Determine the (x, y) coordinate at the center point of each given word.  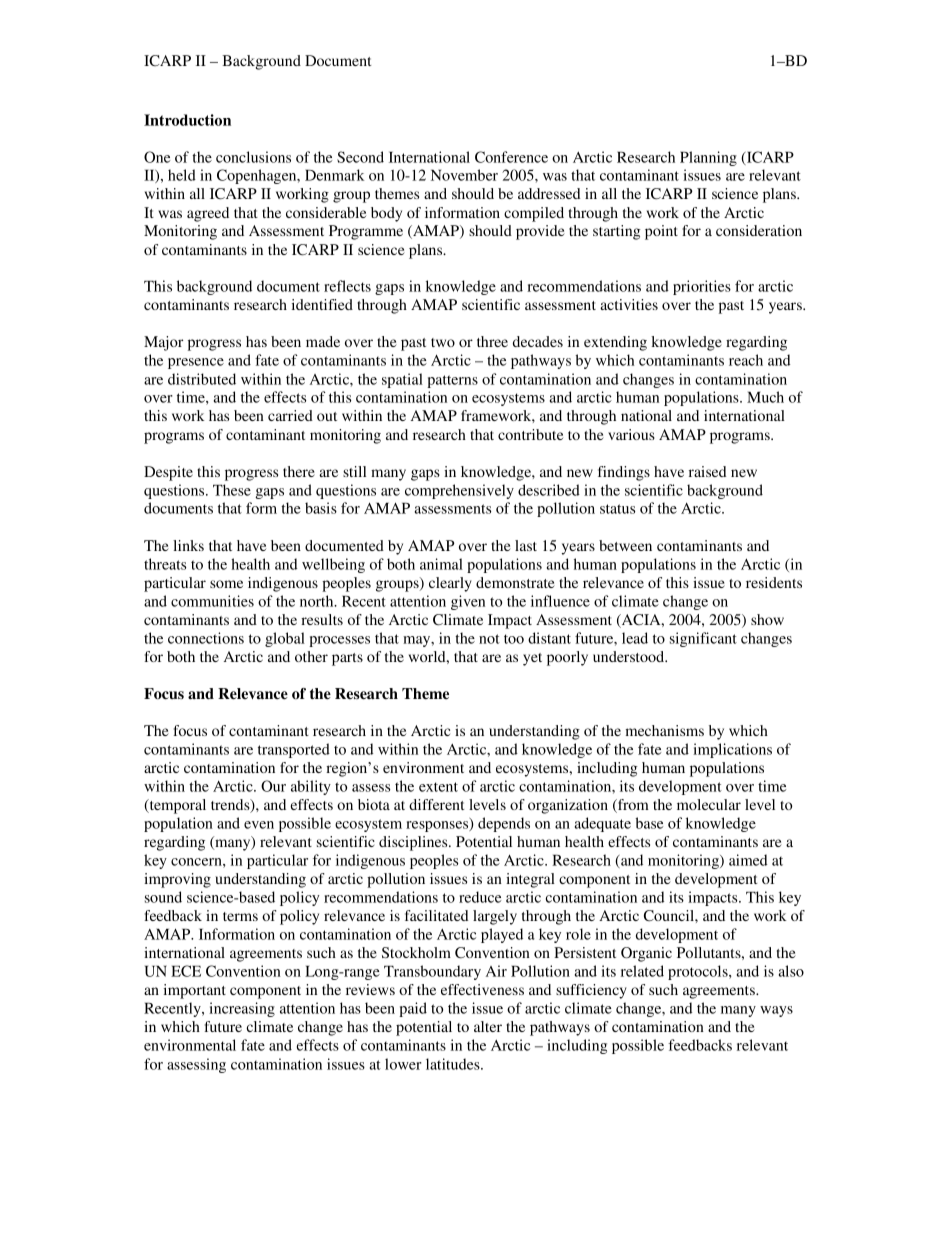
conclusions (253, 157)
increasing (242, 1009)
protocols (699, 972)
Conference (511, 157)
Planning (708, 158)
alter (488, 1026)
